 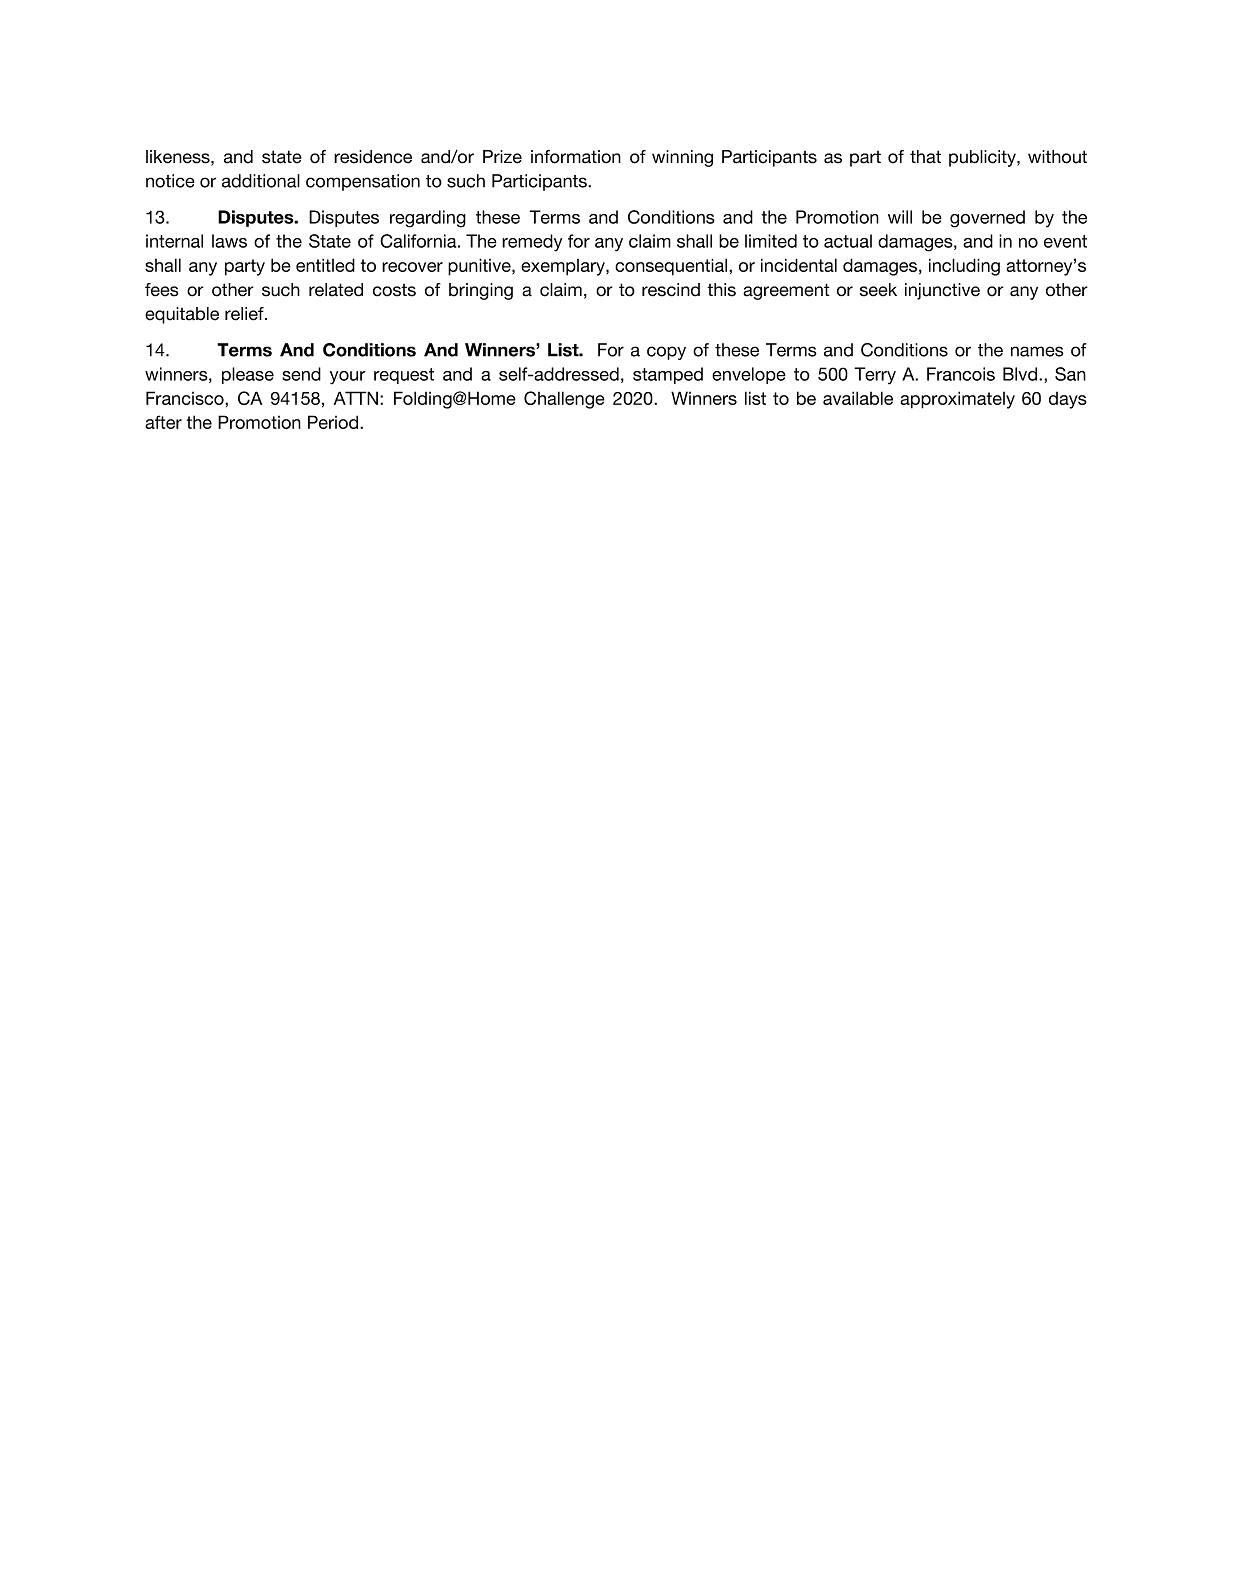 I want to click on remedy, so click(x=532, y=243).
